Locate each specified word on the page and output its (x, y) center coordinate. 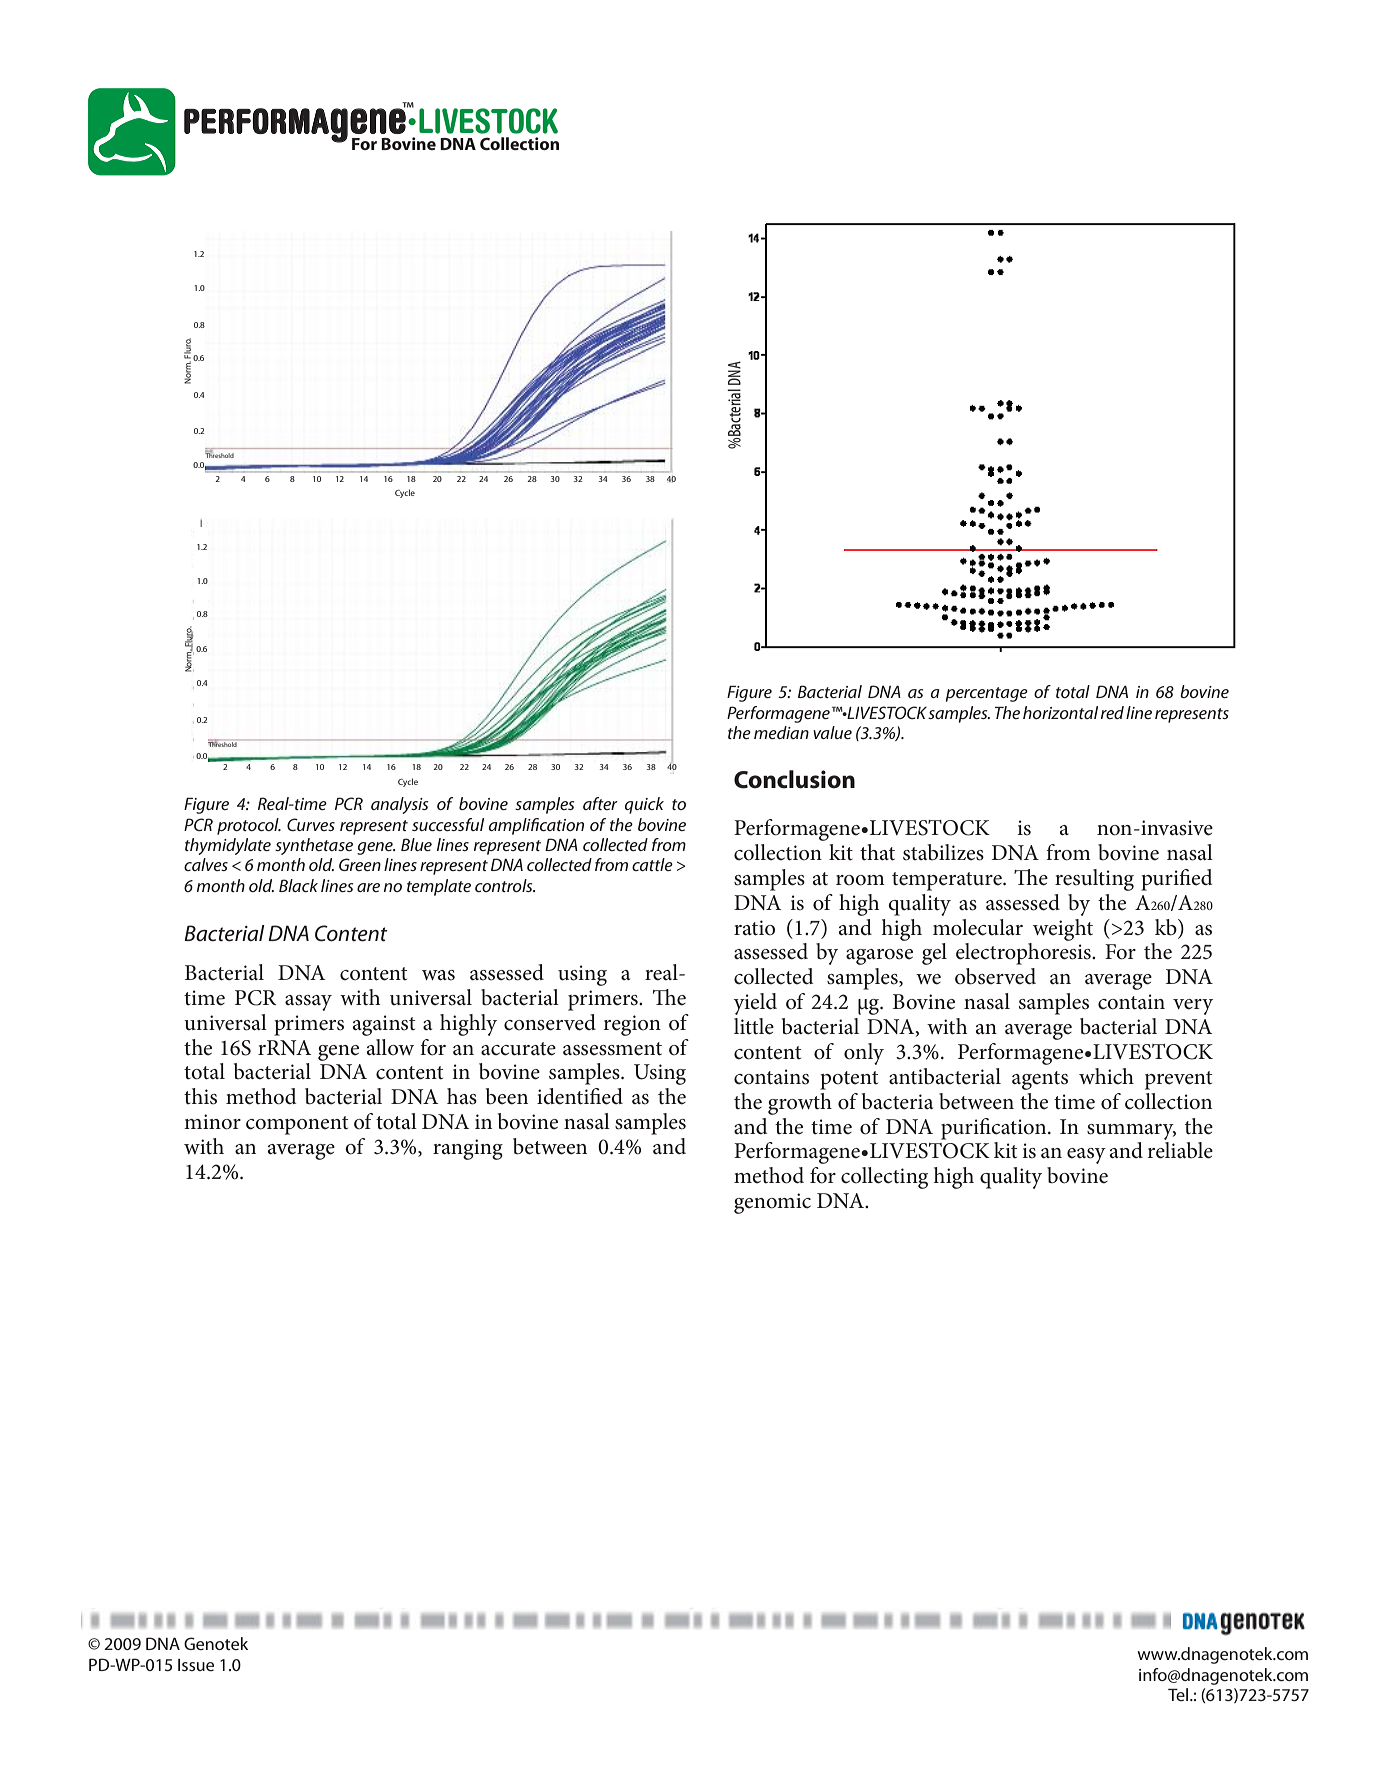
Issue (196, 1665)
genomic (772, 1203)
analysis (400, 805)
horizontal (1060, 712)
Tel (1179, 1694)
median (781, 732)
